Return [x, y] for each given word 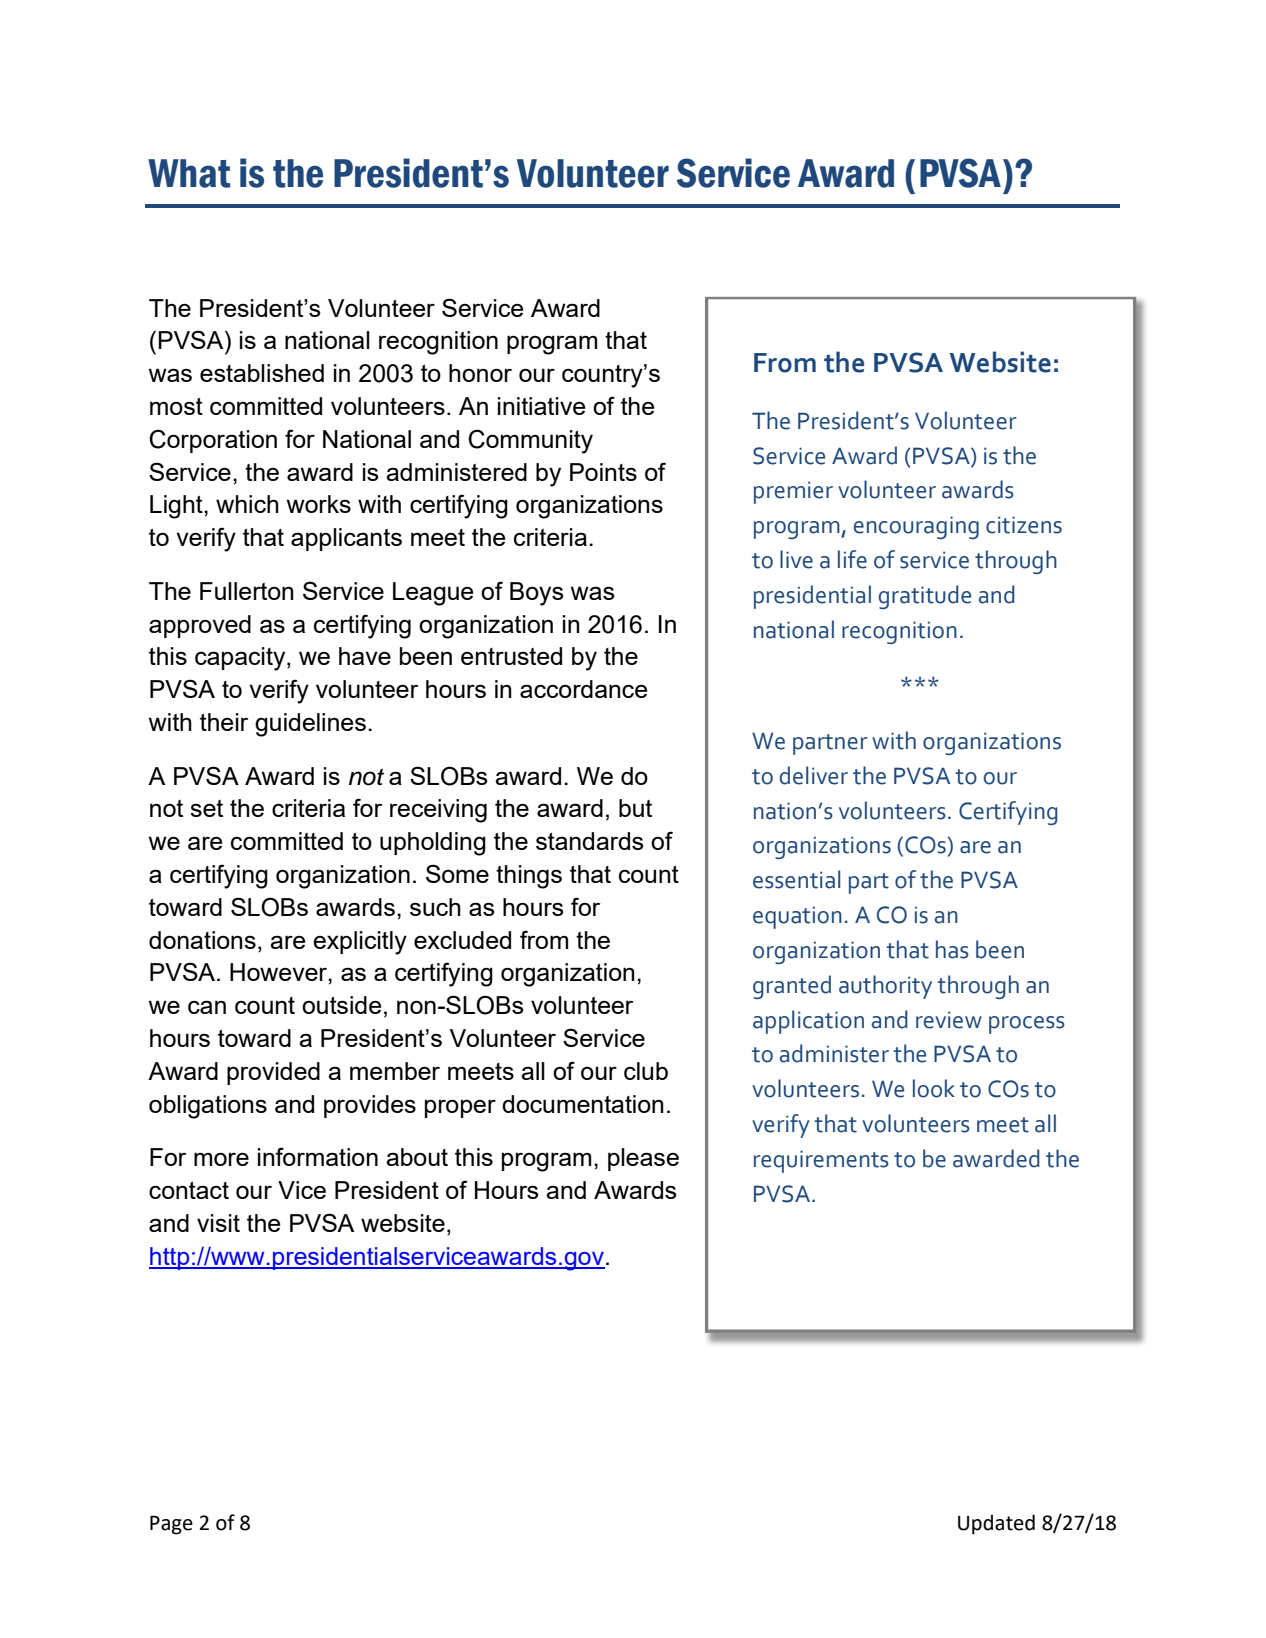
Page [171, 1525]
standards [589, 841]
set [206, 808]
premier [793, 492]
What [189, 173]
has [952, 949]
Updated [996, 1524]
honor [480, 373]
